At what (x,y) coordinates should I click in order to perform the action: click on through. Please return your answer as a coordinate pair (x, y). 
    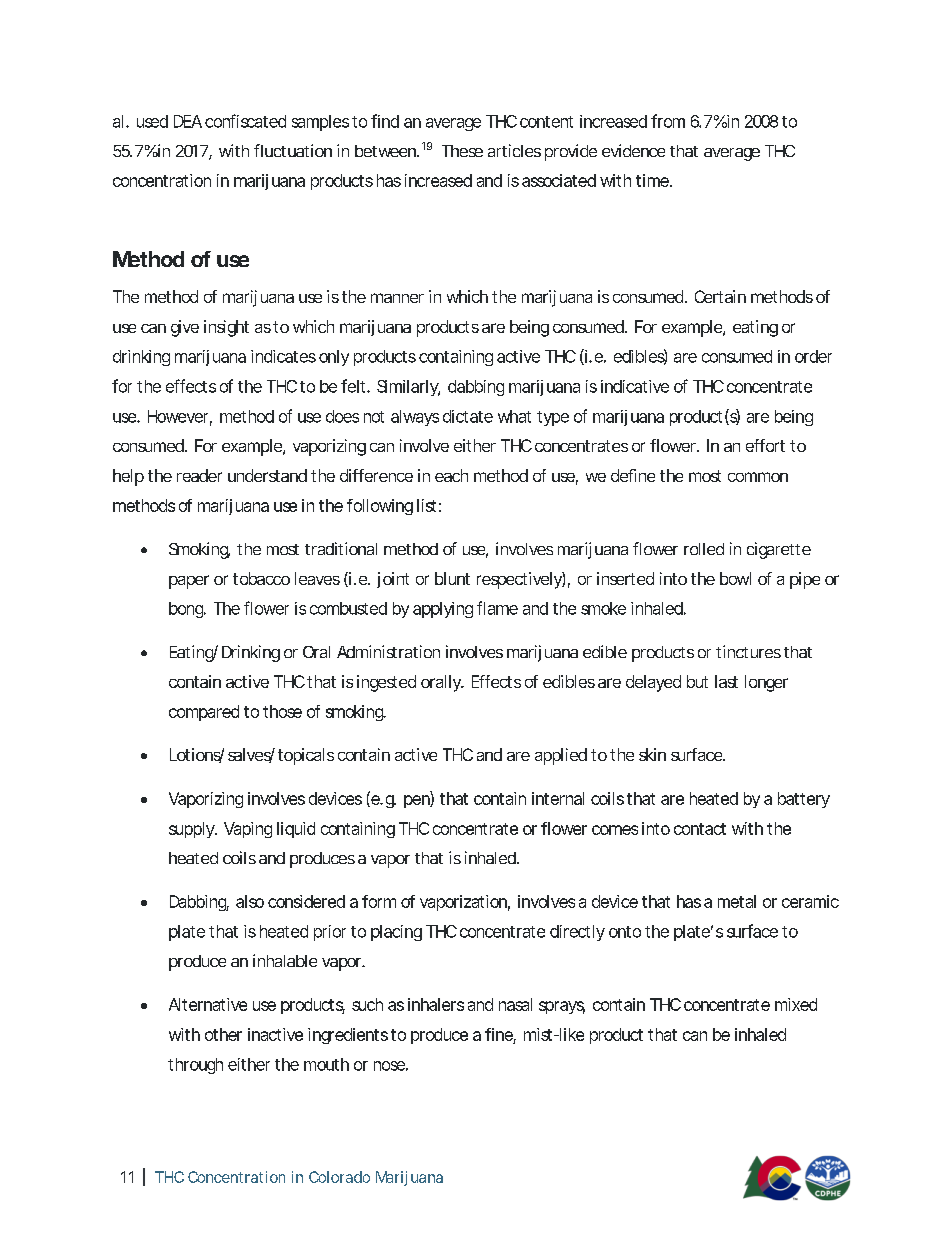
    Looking at the image, I should click on (195, 1066).
